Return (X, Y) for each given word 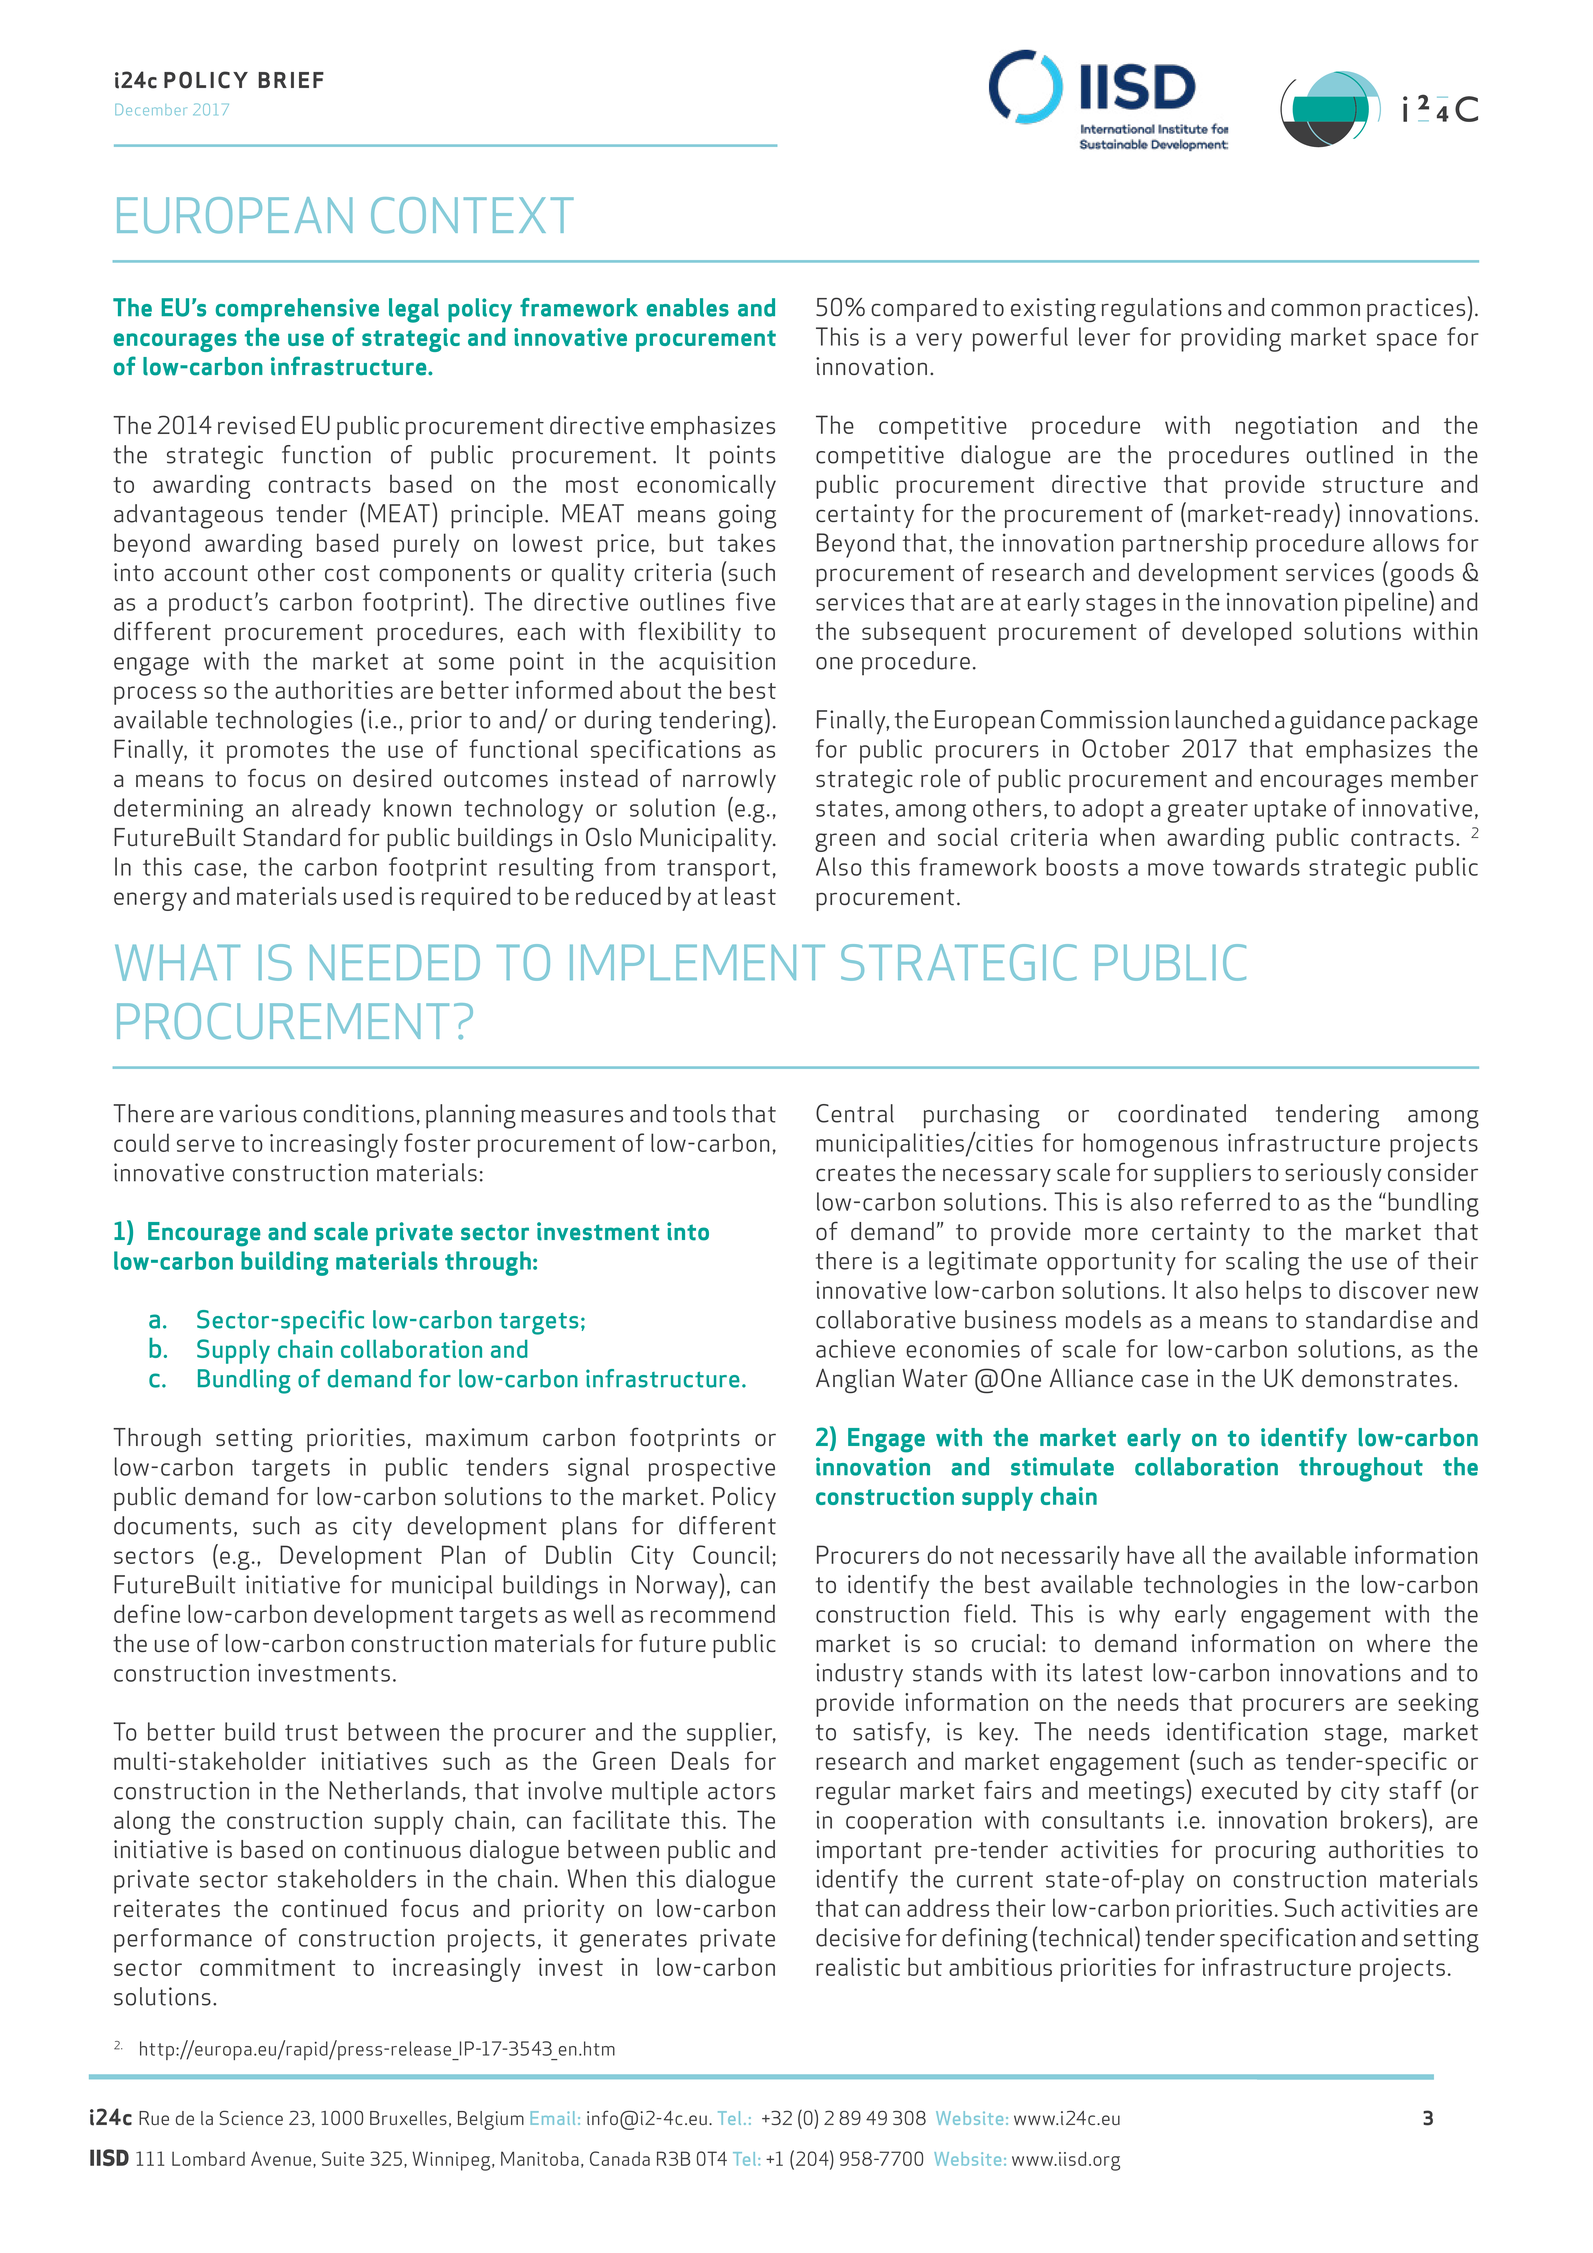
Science (251, 2117)
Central (855, 1113)
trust (311, 1733)
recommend (713, 1613)
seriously (1333, 1175)
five (755, 601)
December (151, 110)
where (1398, 1643)
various (258, 1113)
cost (347, 573)
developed (1236, 633)
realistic (858, 1966)
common (1315, 309)
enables (688, 307)
